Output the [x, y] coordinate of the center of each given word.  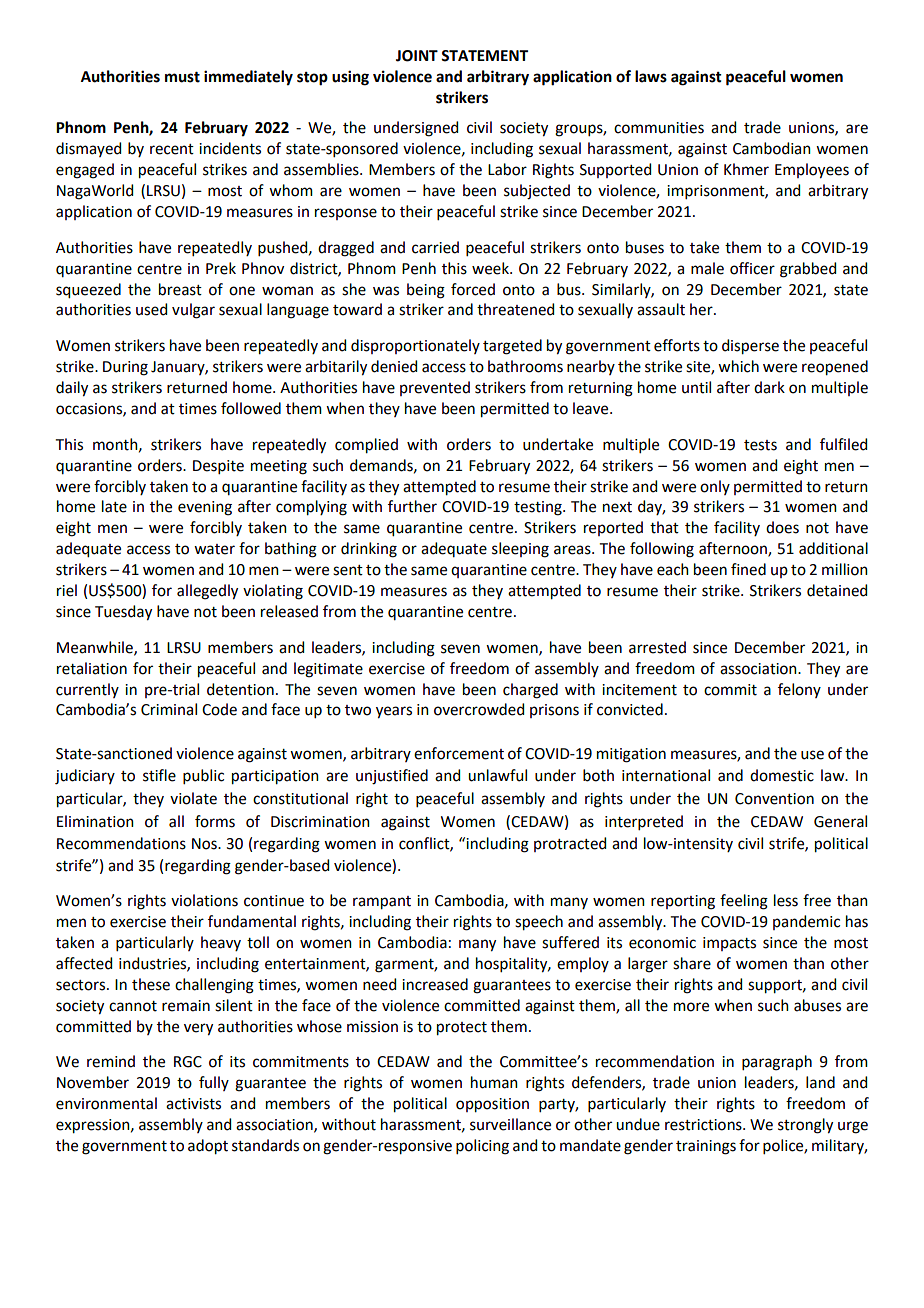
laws [651, 76]
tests [760, 445]
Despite [218, 467]
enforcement [459, 753]
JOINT [417, 56]
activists [193, 1104]
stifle [159, 775]
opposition [492, 1105]
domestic [782, 775]
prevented [435, 388]
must [182, 77]
